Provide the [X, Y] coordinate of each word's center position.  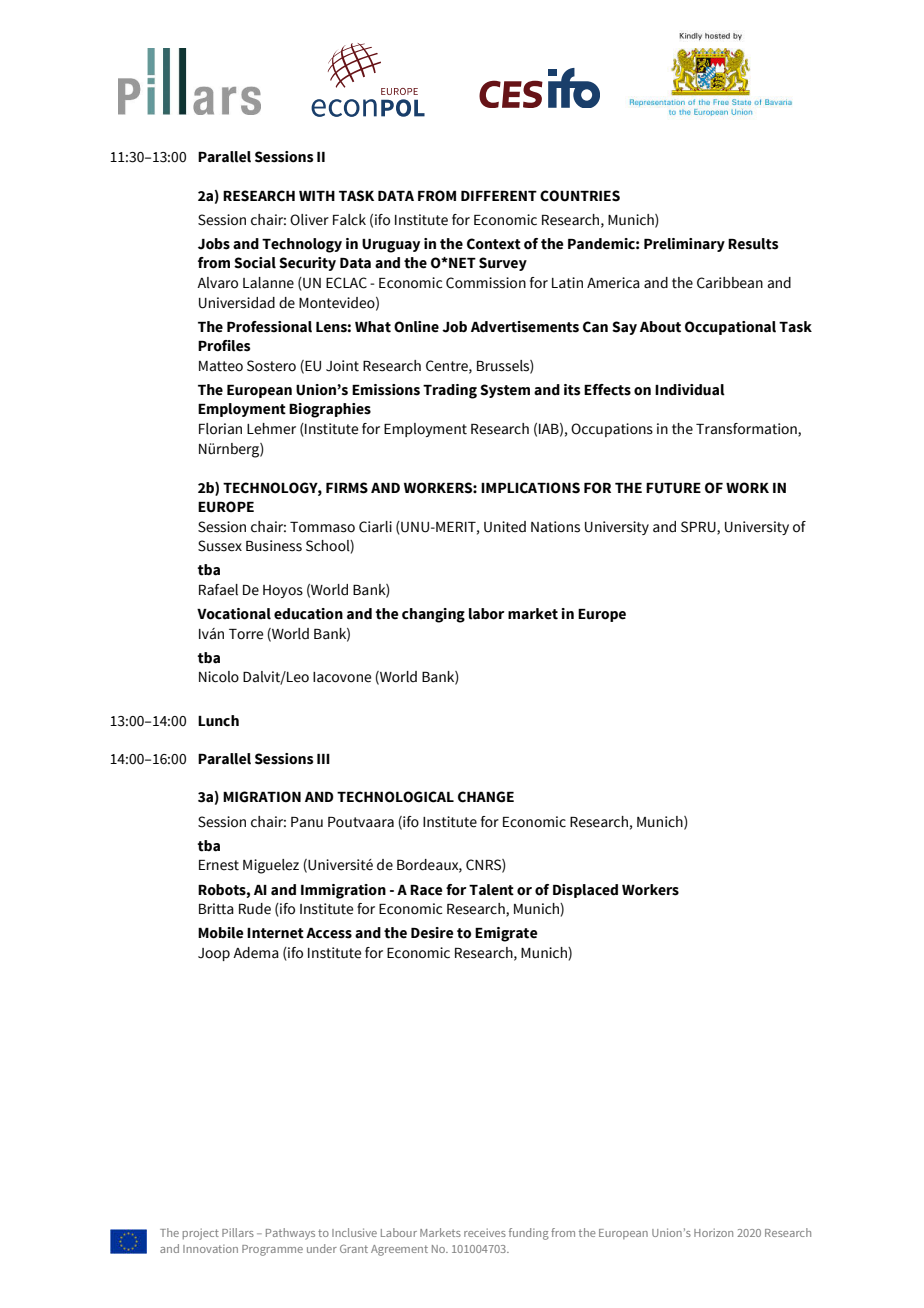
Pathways [290, 1234]
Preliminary [684, 245]
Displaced [585, 891]
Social [255, 263]
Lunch [218, 721]
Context [494, 244]
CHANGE [486, 797]
